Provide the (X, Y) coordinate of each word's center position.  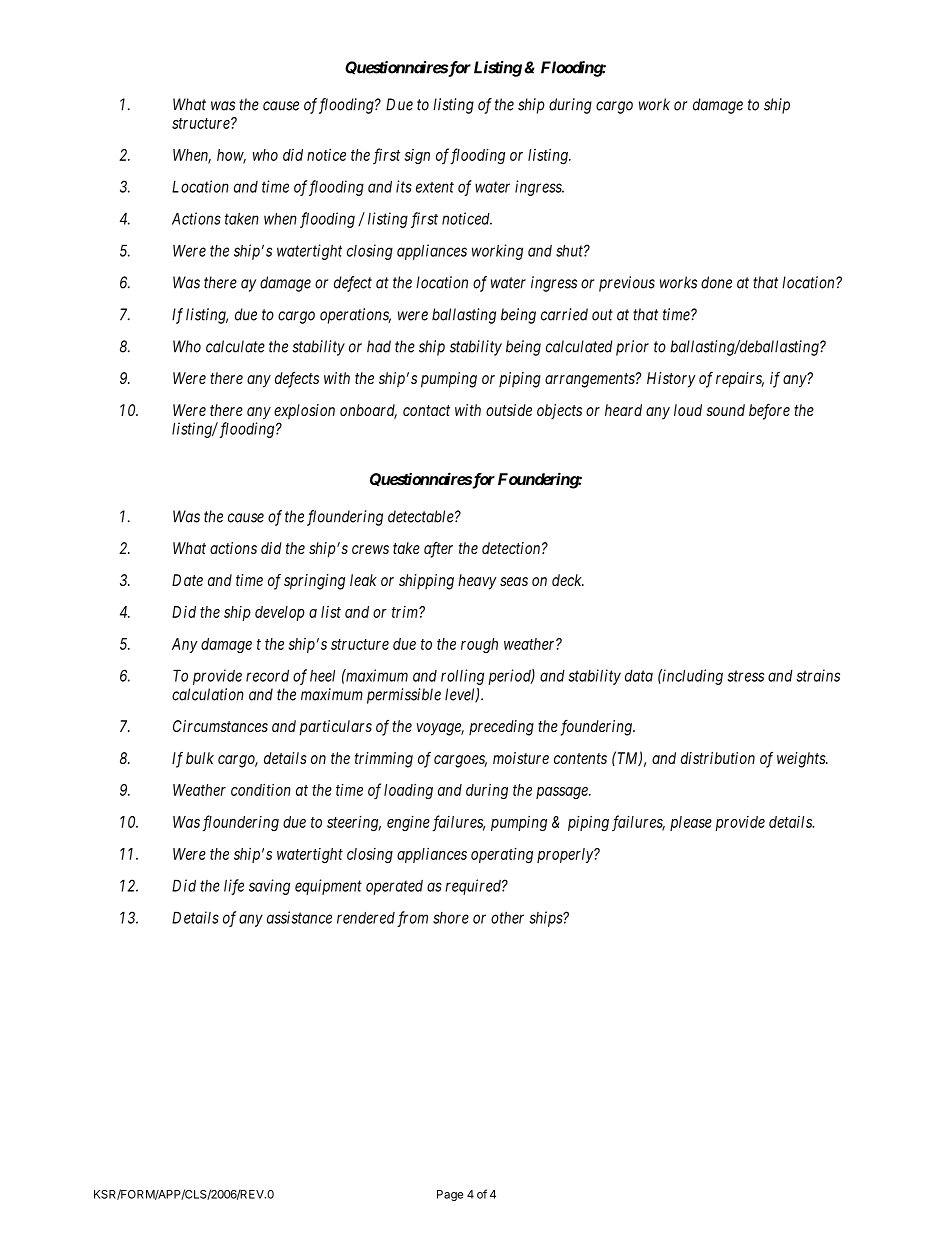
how (231, 156)
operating (502, 855)
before (769, 412)
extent (435, 187)
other (507, 918)
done (716, 282)
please (691, 823)
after (438, 549)
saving (269, 887)
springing (314, 582)
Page (450, 1195)
